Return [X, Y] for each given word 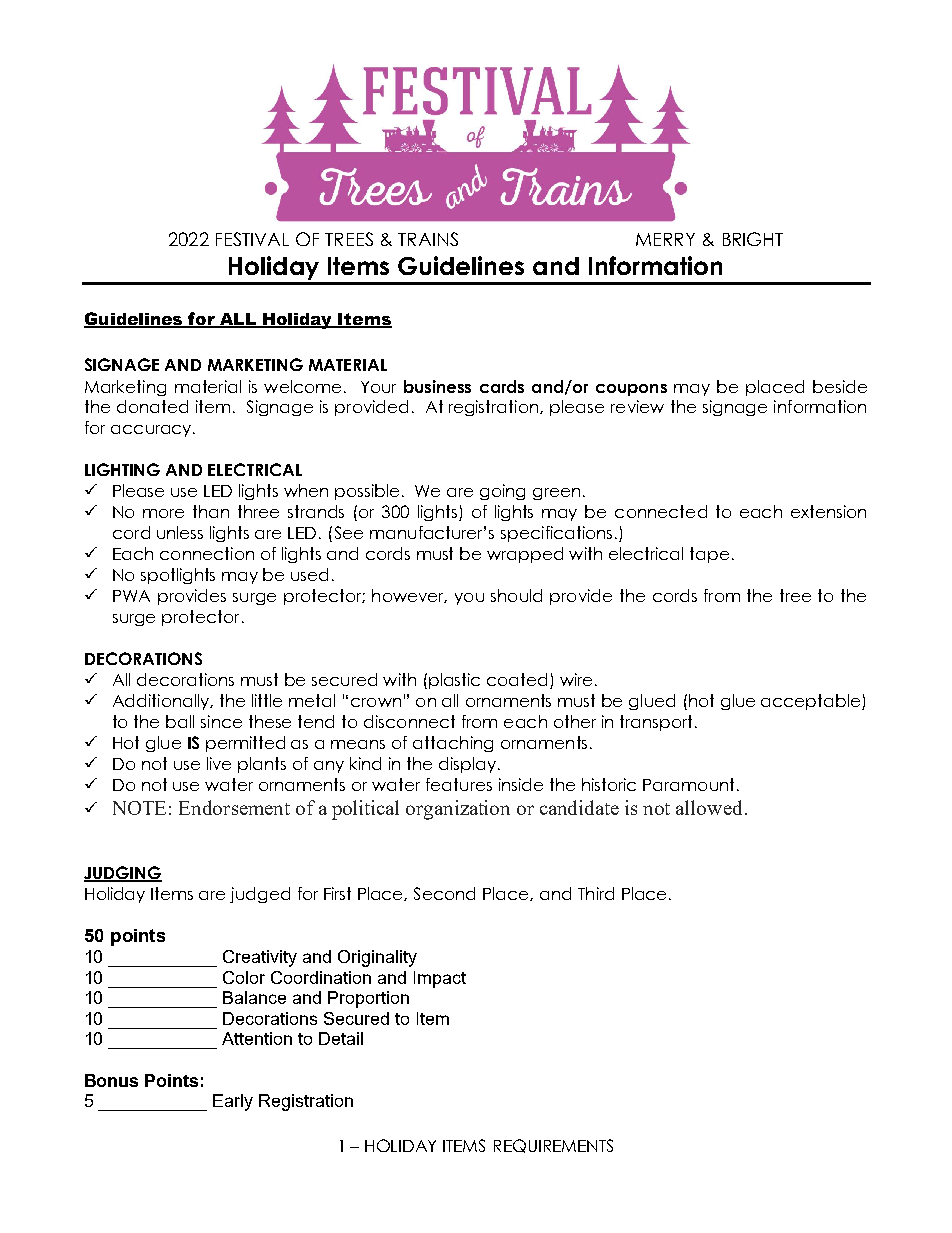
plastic [454, 681]
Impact [440, 979]
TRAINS [428, 239]
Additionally [162, 702]
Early [233, 1102]
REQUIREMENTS [553, 1146]
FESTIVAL [252, 239]
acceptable [812, 702]
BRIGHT [753, 239]
